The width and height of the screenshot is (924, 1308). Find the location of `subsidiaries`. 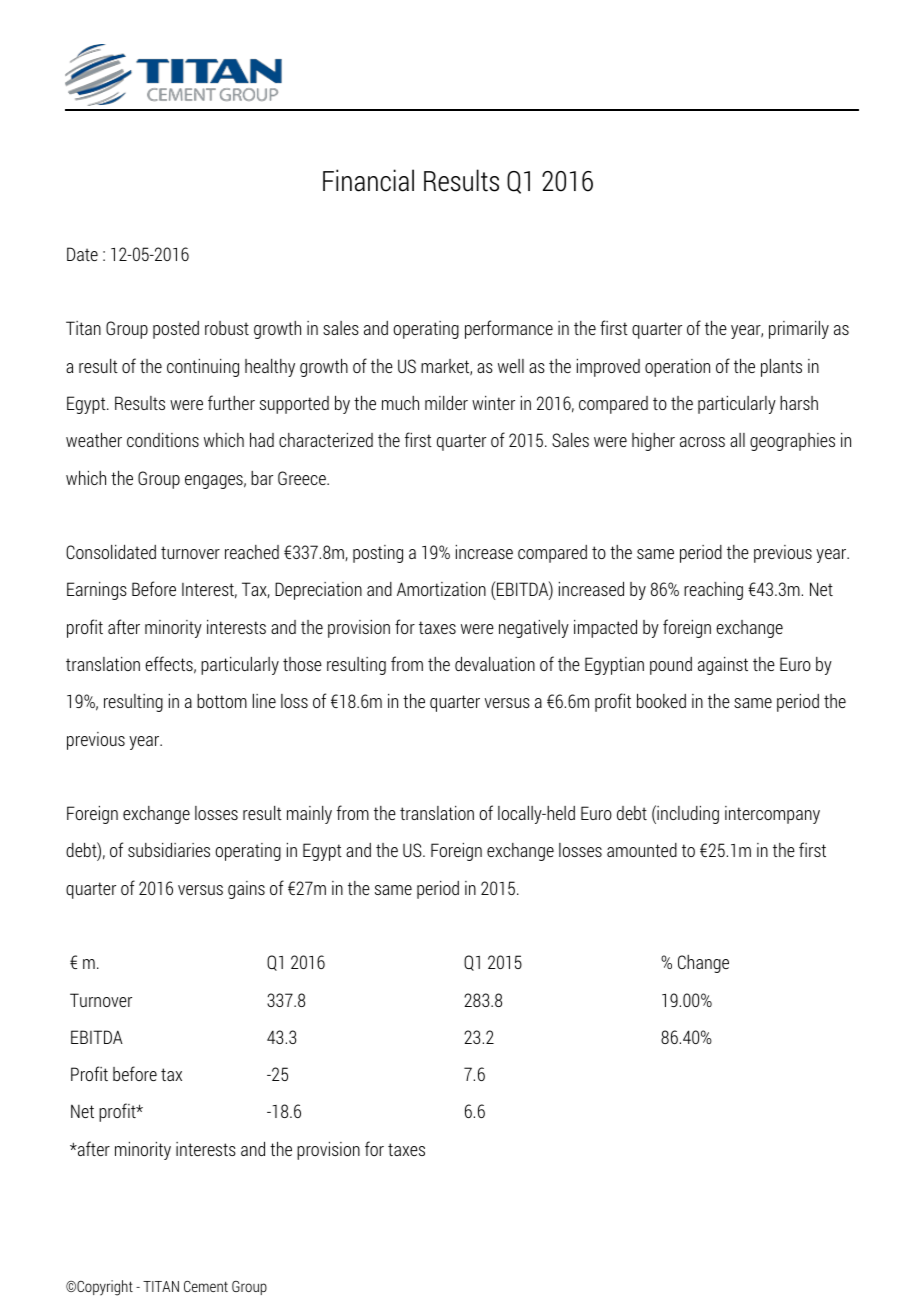

subsidiaries is located at coordinates (169, 849).
